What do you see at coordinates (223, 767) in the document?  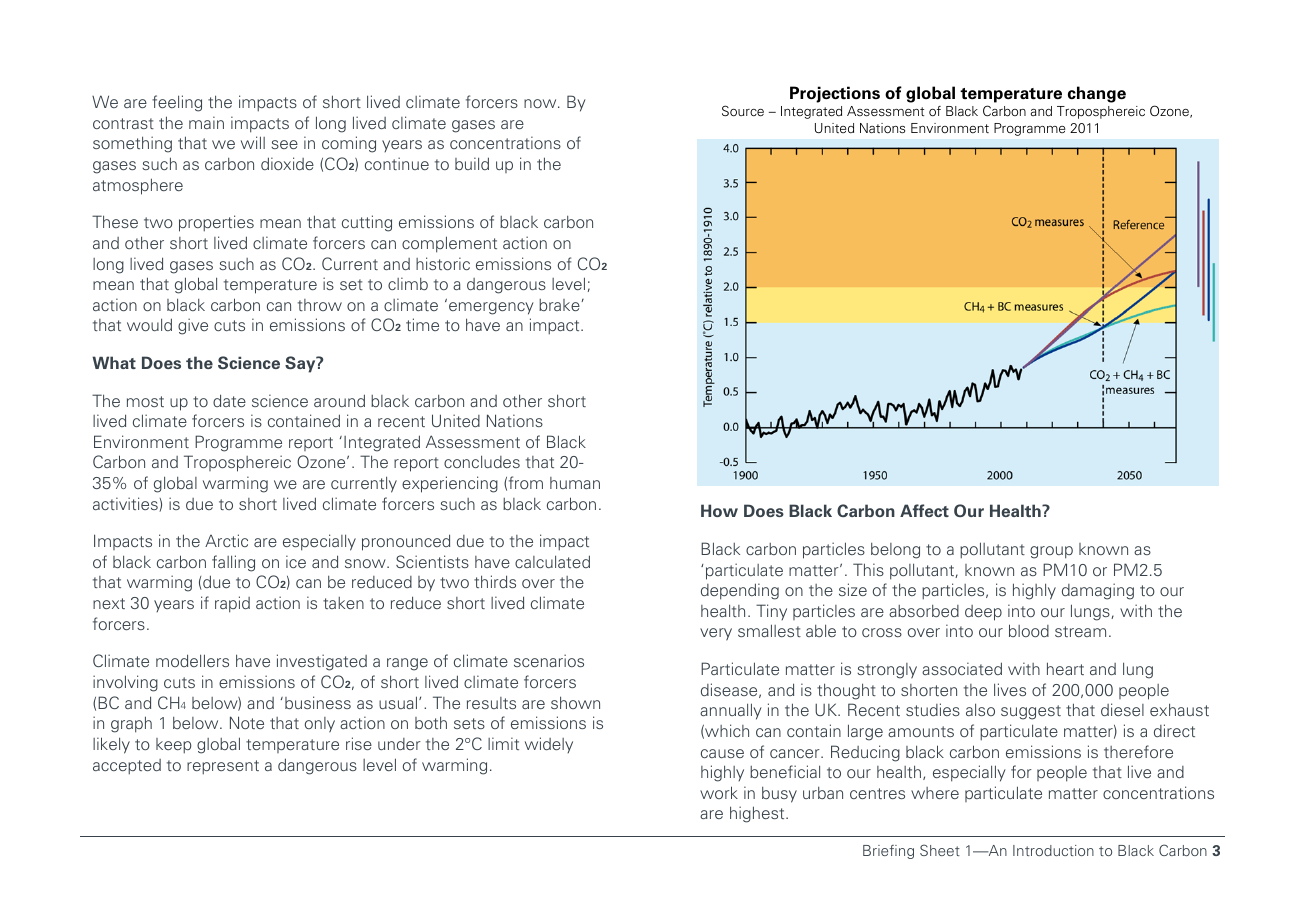 I see `represent` at bounding box center [223, 767].
